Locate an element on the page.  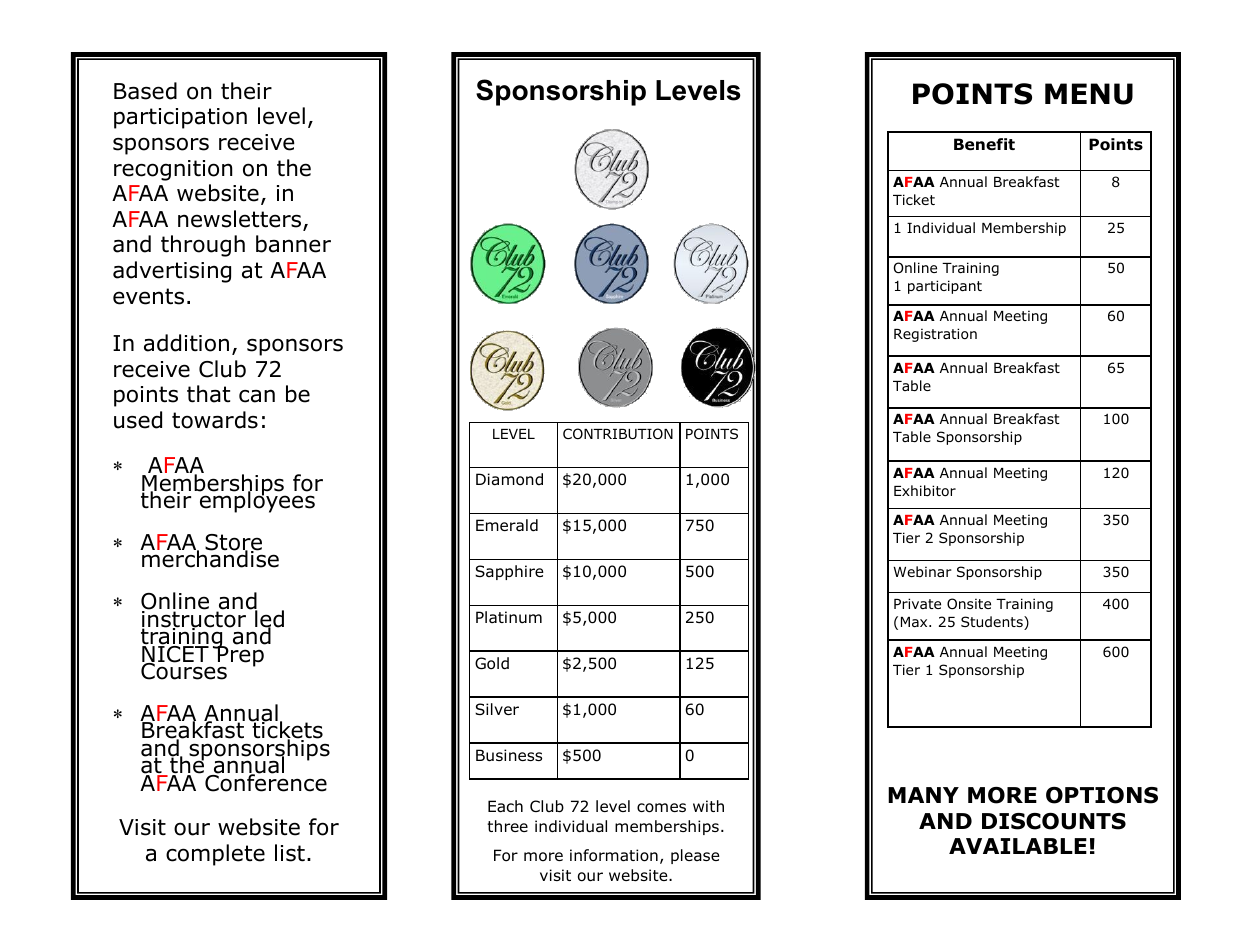
MENU is located at coordinates (1089, 94).
